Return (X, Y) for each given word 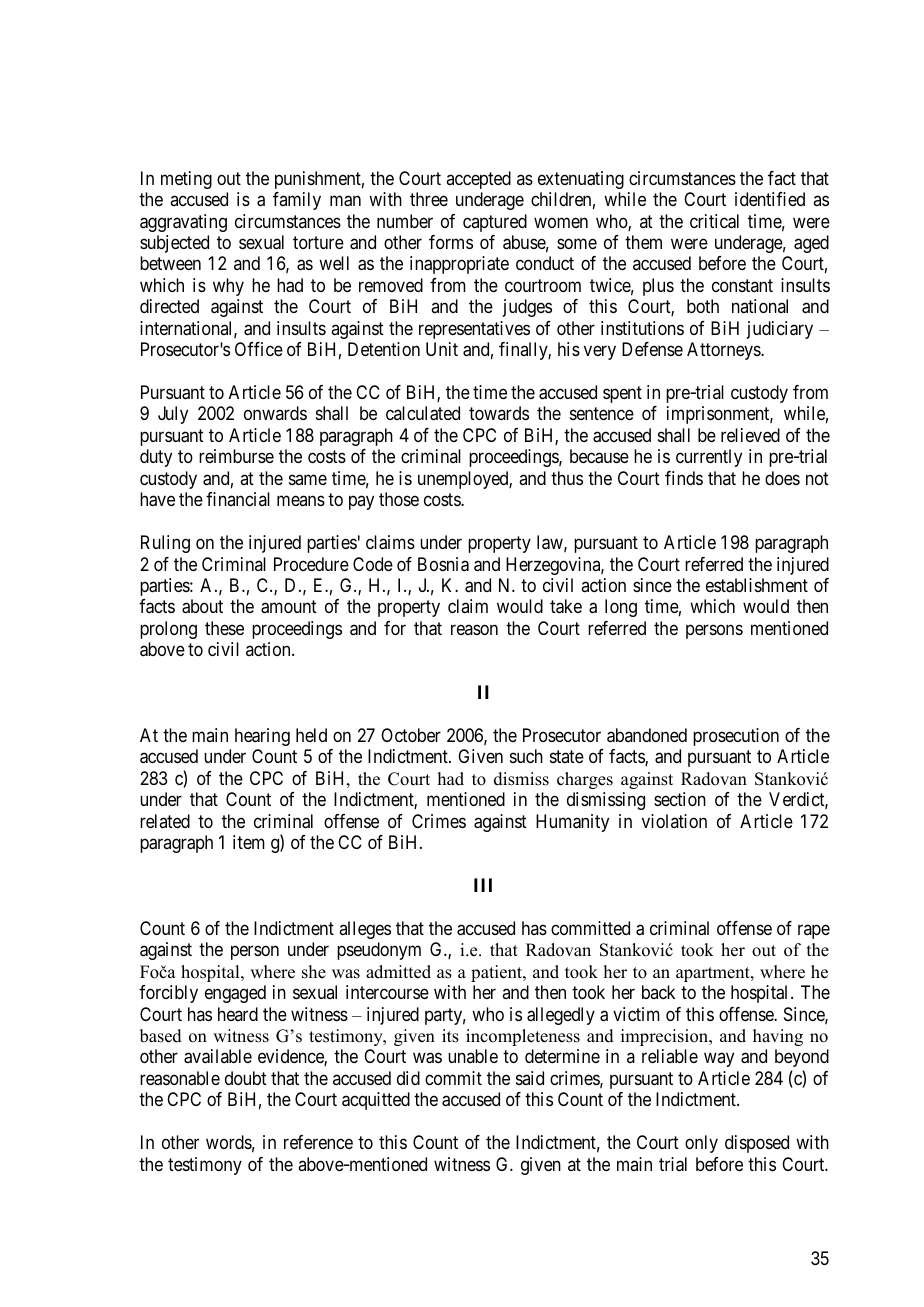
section (680, 799)
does (782, 478)
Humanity (572, 823)
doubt (246, 1078)
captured (495, 223)
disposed (757, 1144)
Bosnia (443, 564)
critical (714, 221)
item (249, 842)
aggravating (183, 223)
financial (238, 499)
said (530, 1078)
